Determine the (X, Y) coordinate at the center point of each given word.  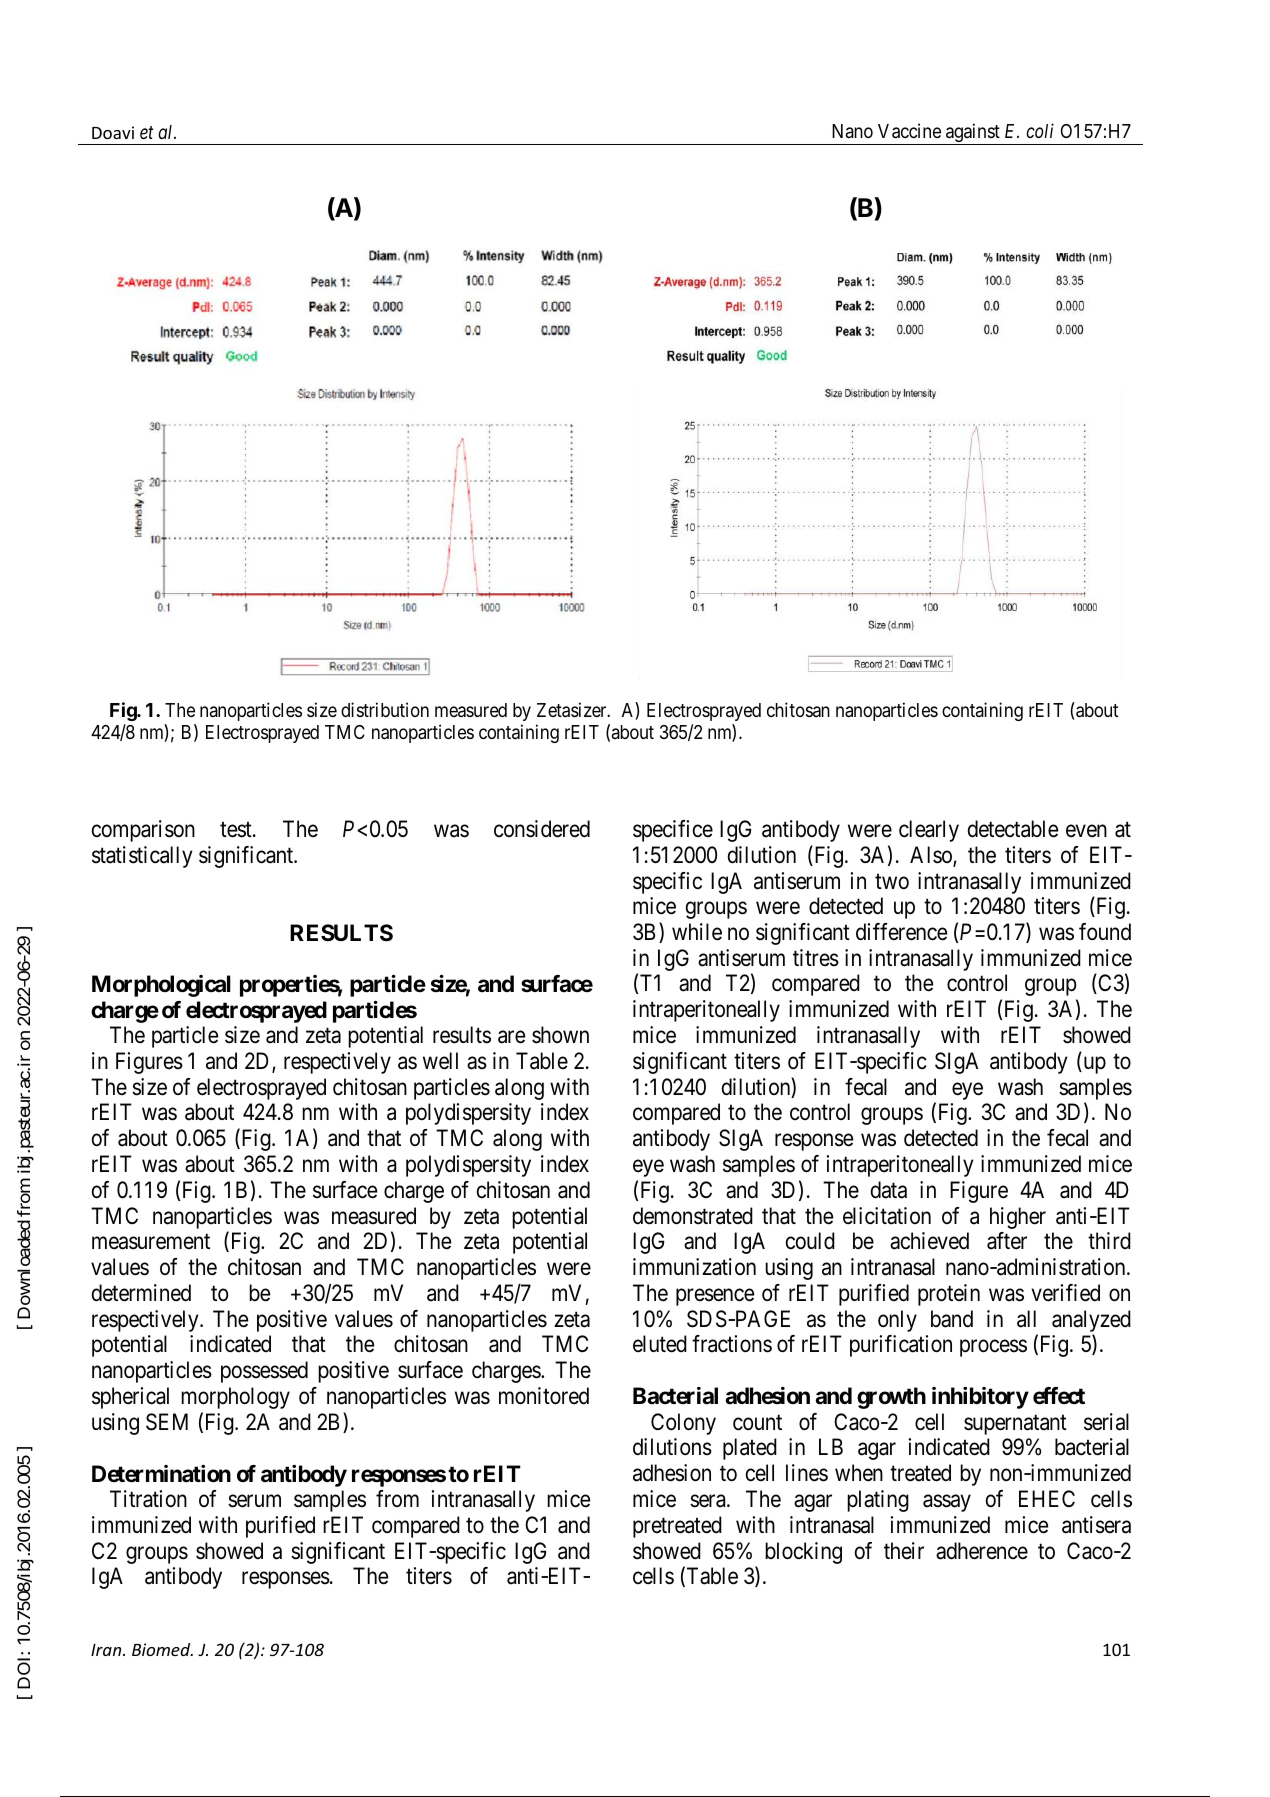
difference (901, 932)
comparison (143, 831)
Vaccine (909, 131)
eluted (660, 1344)
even (1086, 831)
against (973, 134)
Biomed (162, 1649)
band (952, 1319)
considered (542, 829)
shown (560, 1035)
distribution (385, 709)
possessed (264, 1372)
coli (1040, 130)
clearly (929, 831)
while (697, 932)
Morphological (161, 986)
